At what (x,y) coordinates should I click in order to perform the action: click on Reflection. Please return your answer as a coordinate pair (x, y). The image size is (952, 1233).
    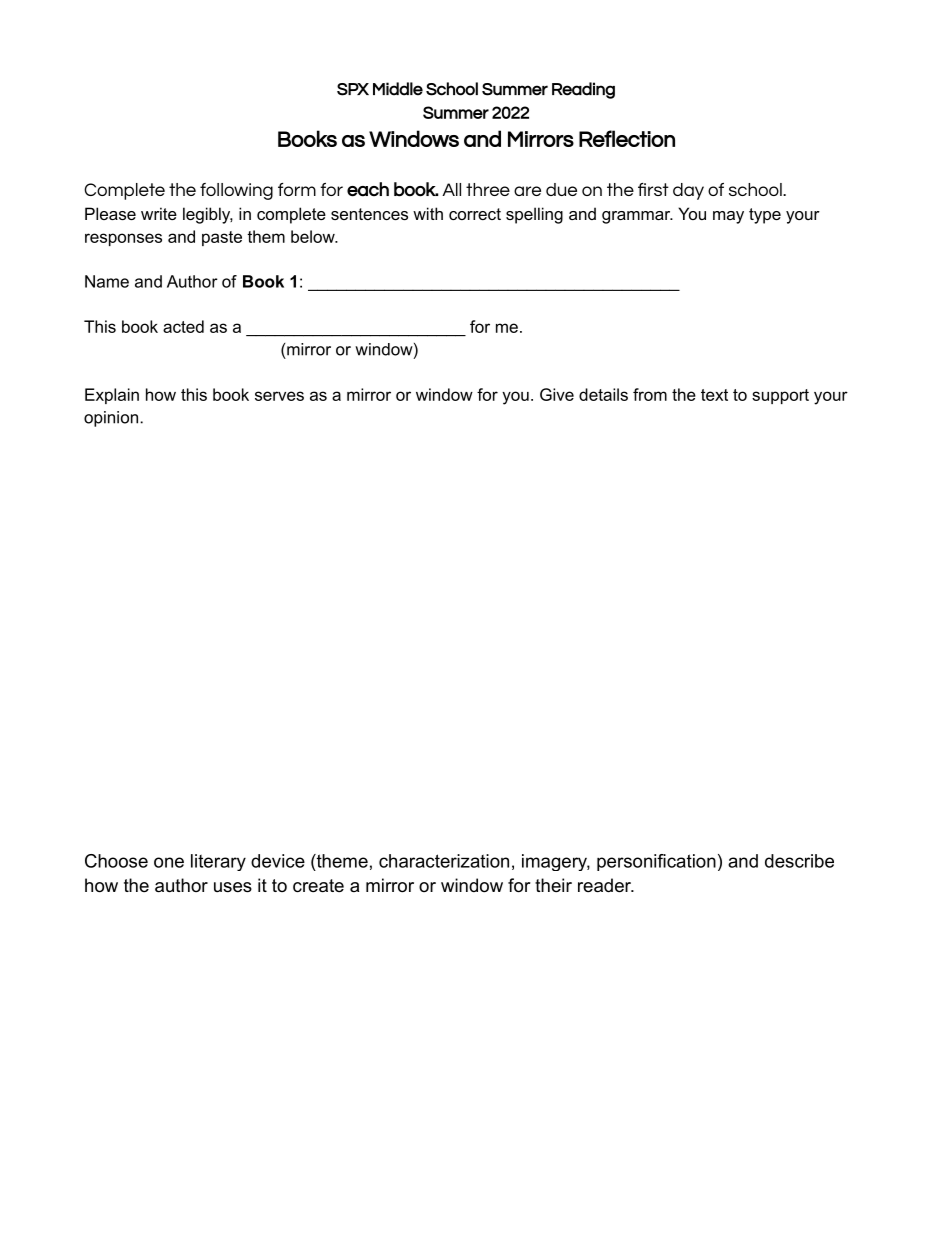
    Looking at the image, I should click on (627, 138).
